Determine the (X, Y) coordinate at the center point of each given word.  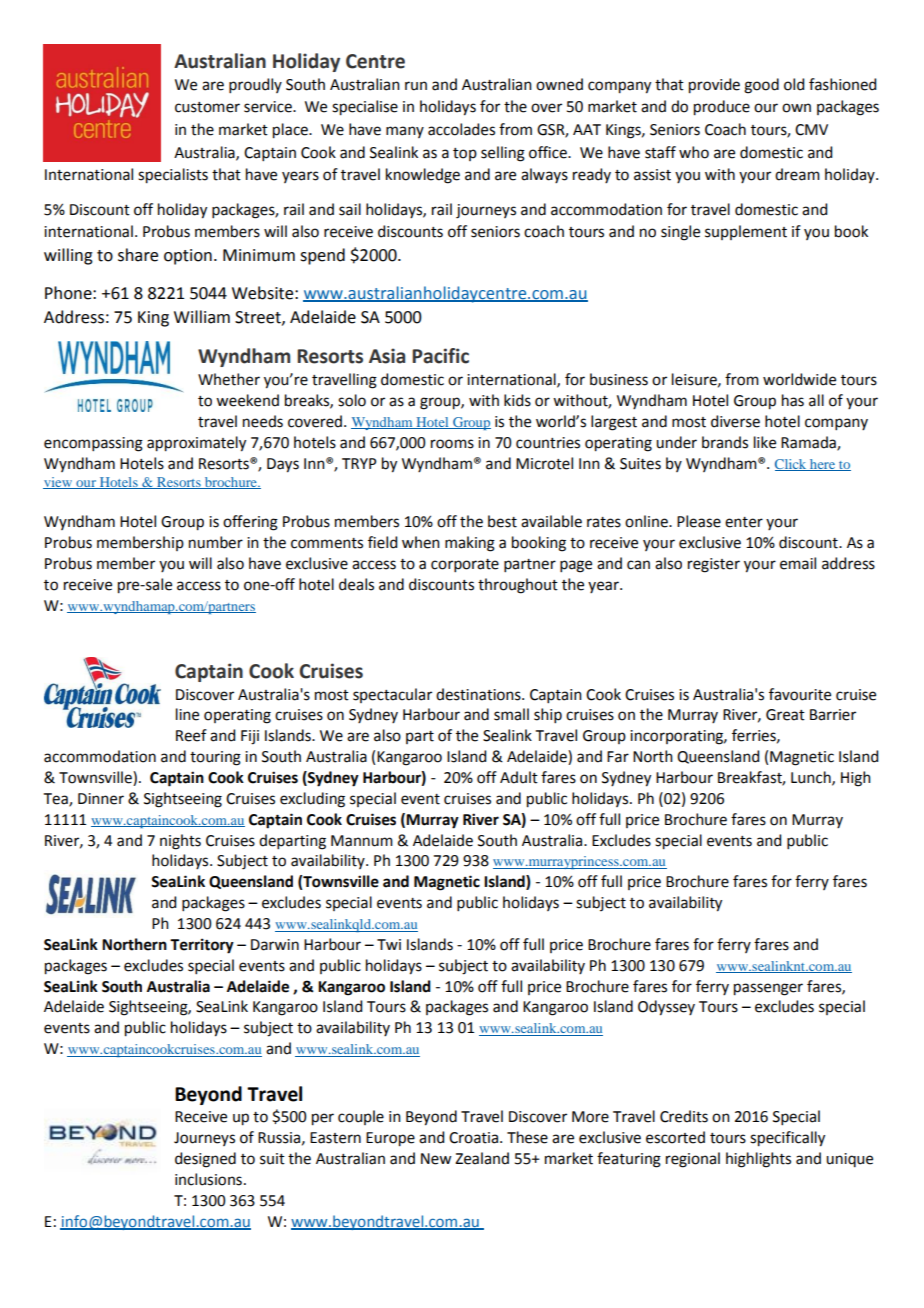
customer (207, 107)
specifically (787, 1139)
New (436, 1159)
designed (205, 1160)
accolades (461, 129)
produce (722, 108)
